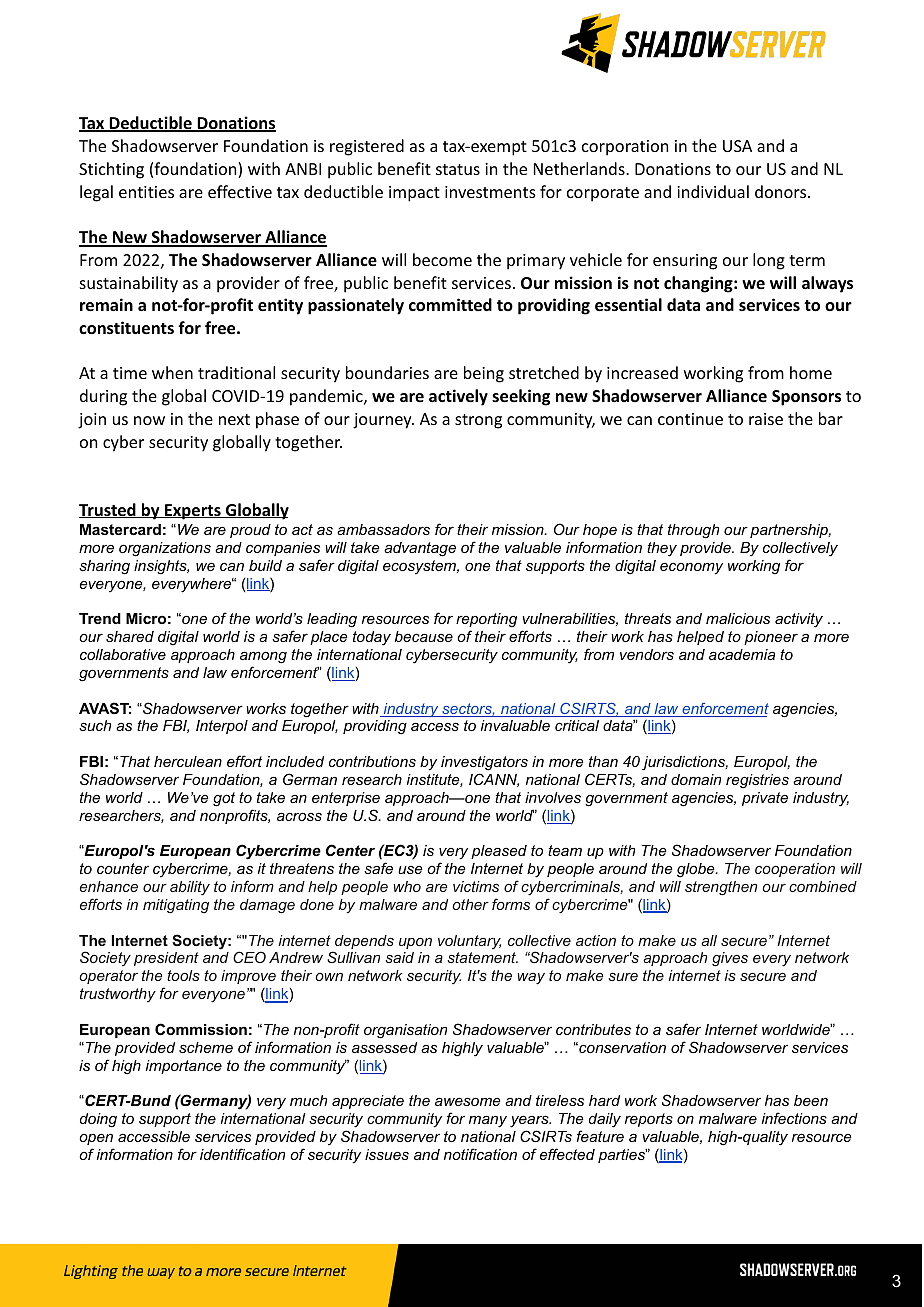 The width and height of the screenshot is (924, 1307). What do you see at coordinates (742, 654) in the screenshot?
I see `academia` at bounding box center [742, 654].
